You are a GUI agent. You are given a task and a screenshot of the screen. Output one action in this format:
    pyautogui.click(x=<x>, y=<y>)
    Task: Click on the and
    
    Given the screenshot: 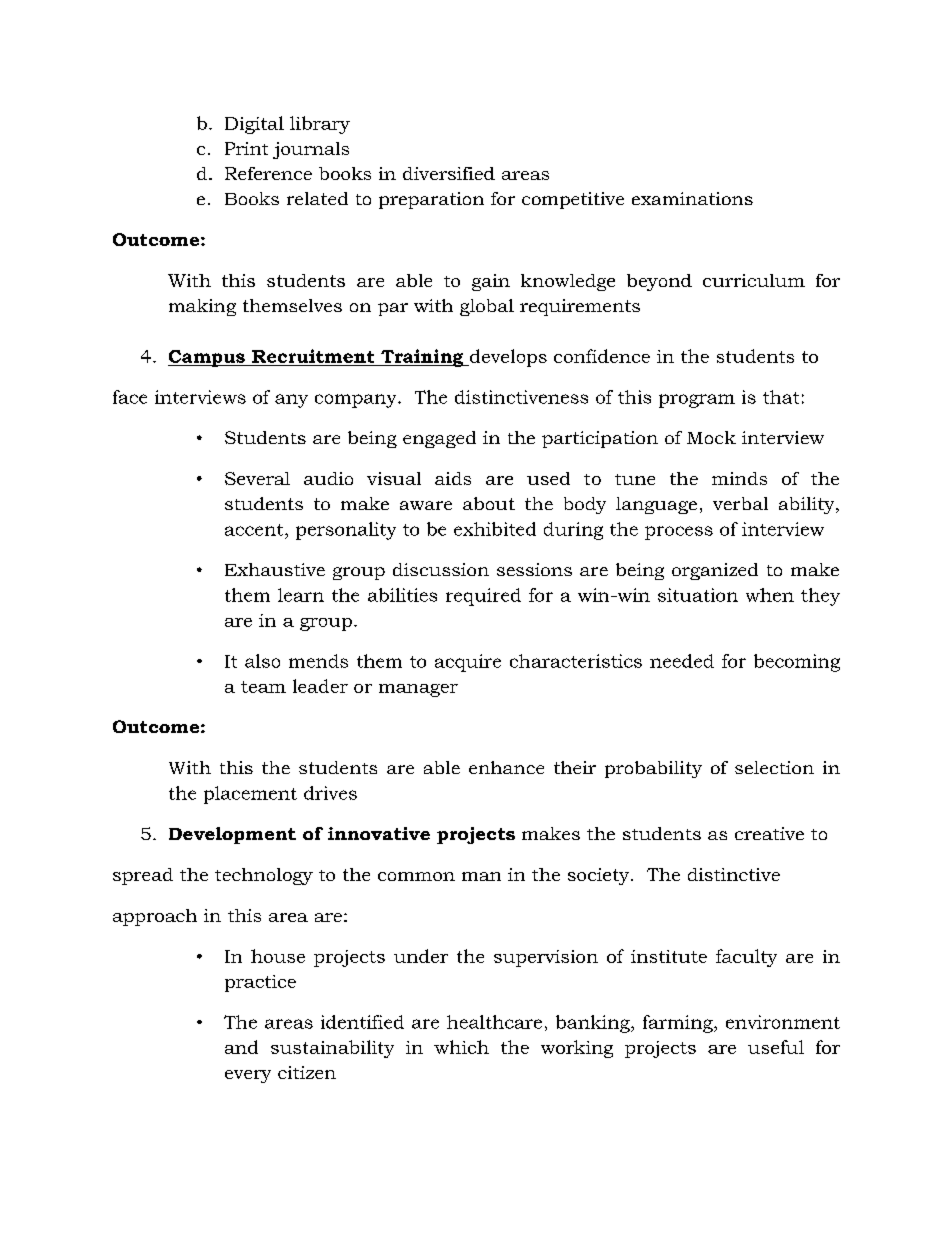 What is the action you would take?
    pyautogui.click(x=241, y=1047)
